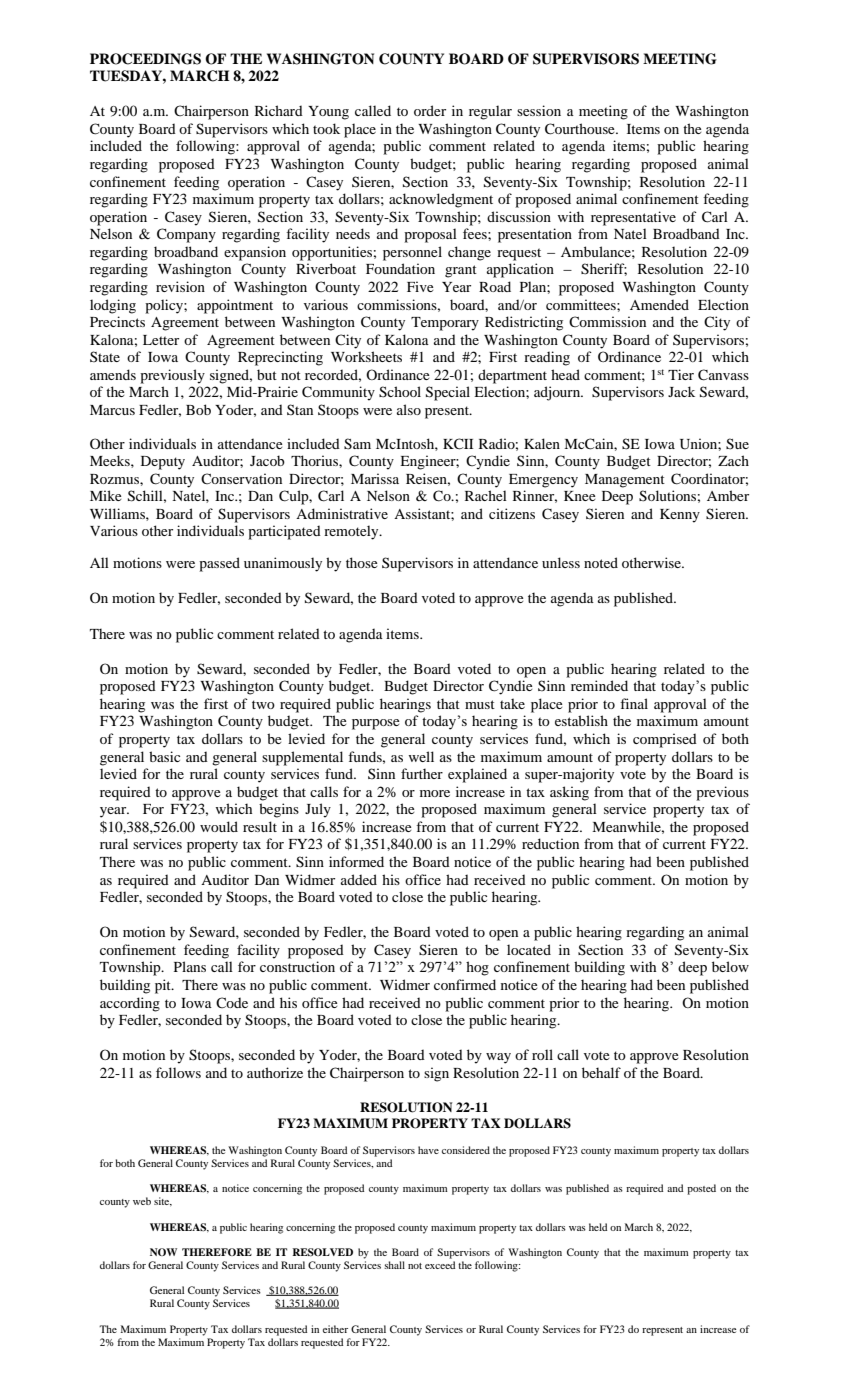 Image resolution: width=849 pixels, height=1400 pixels. What do you see at coordinates (581, 129) in the screenshot?
I see `Courthouse` at bounding box center [581, 129].
